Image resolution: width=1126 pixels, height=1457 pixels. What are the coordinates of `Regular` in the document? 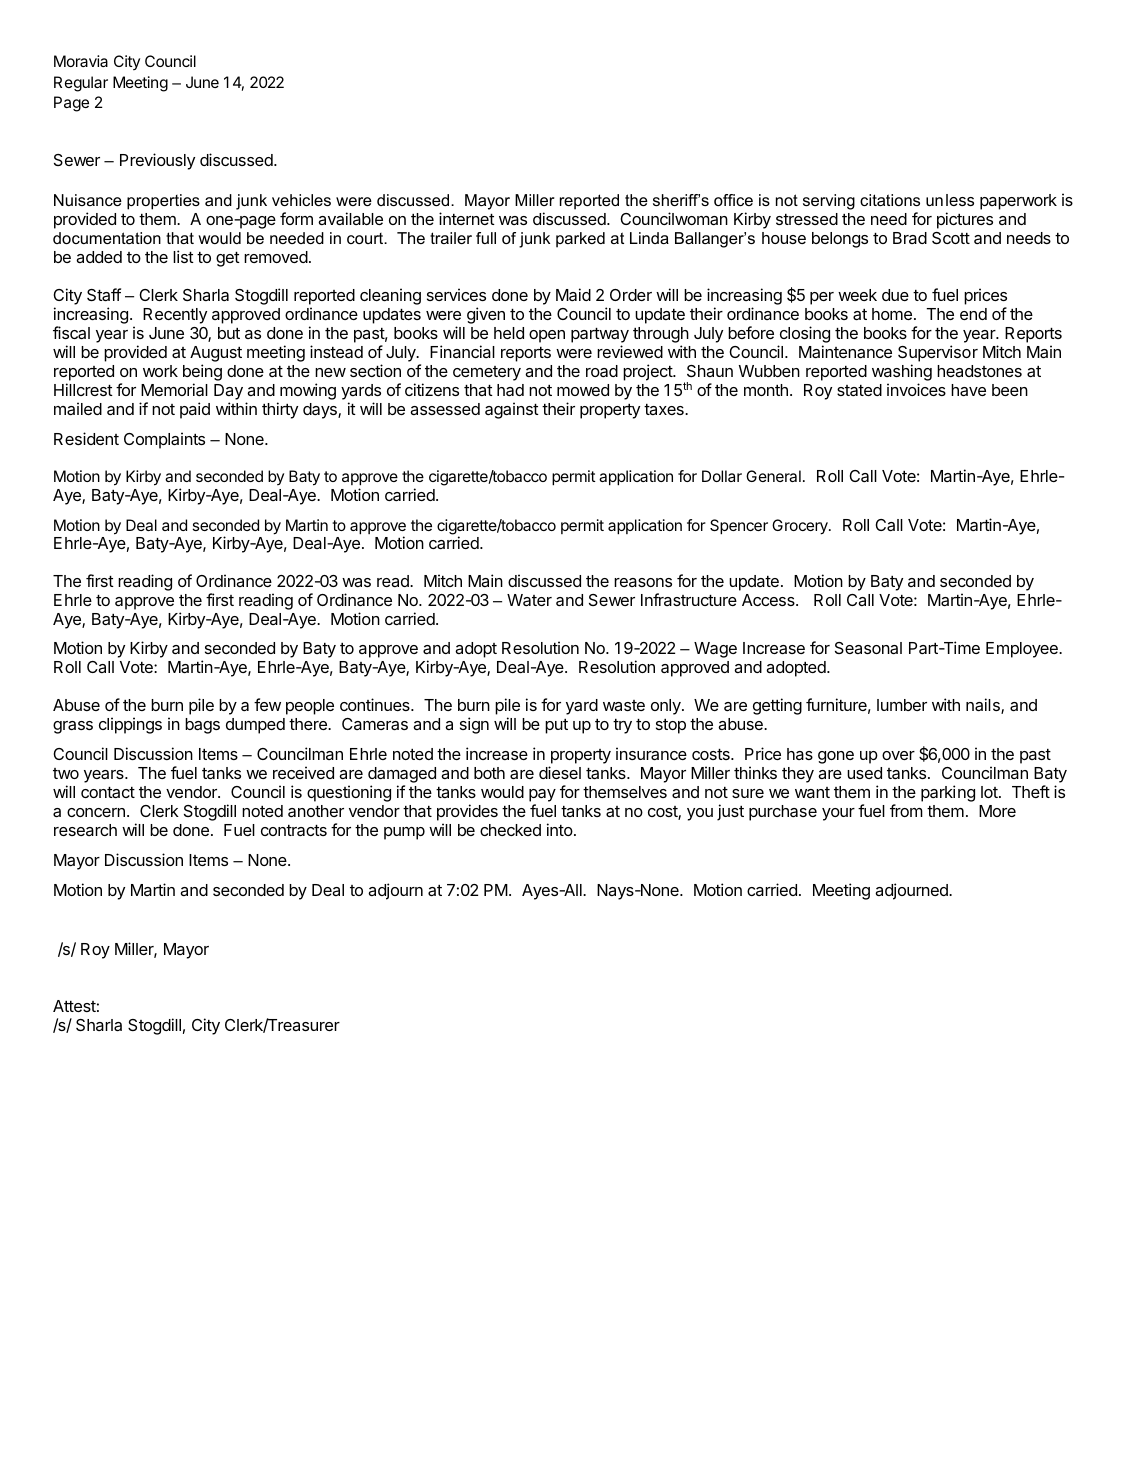 It's located at (81, 84).
